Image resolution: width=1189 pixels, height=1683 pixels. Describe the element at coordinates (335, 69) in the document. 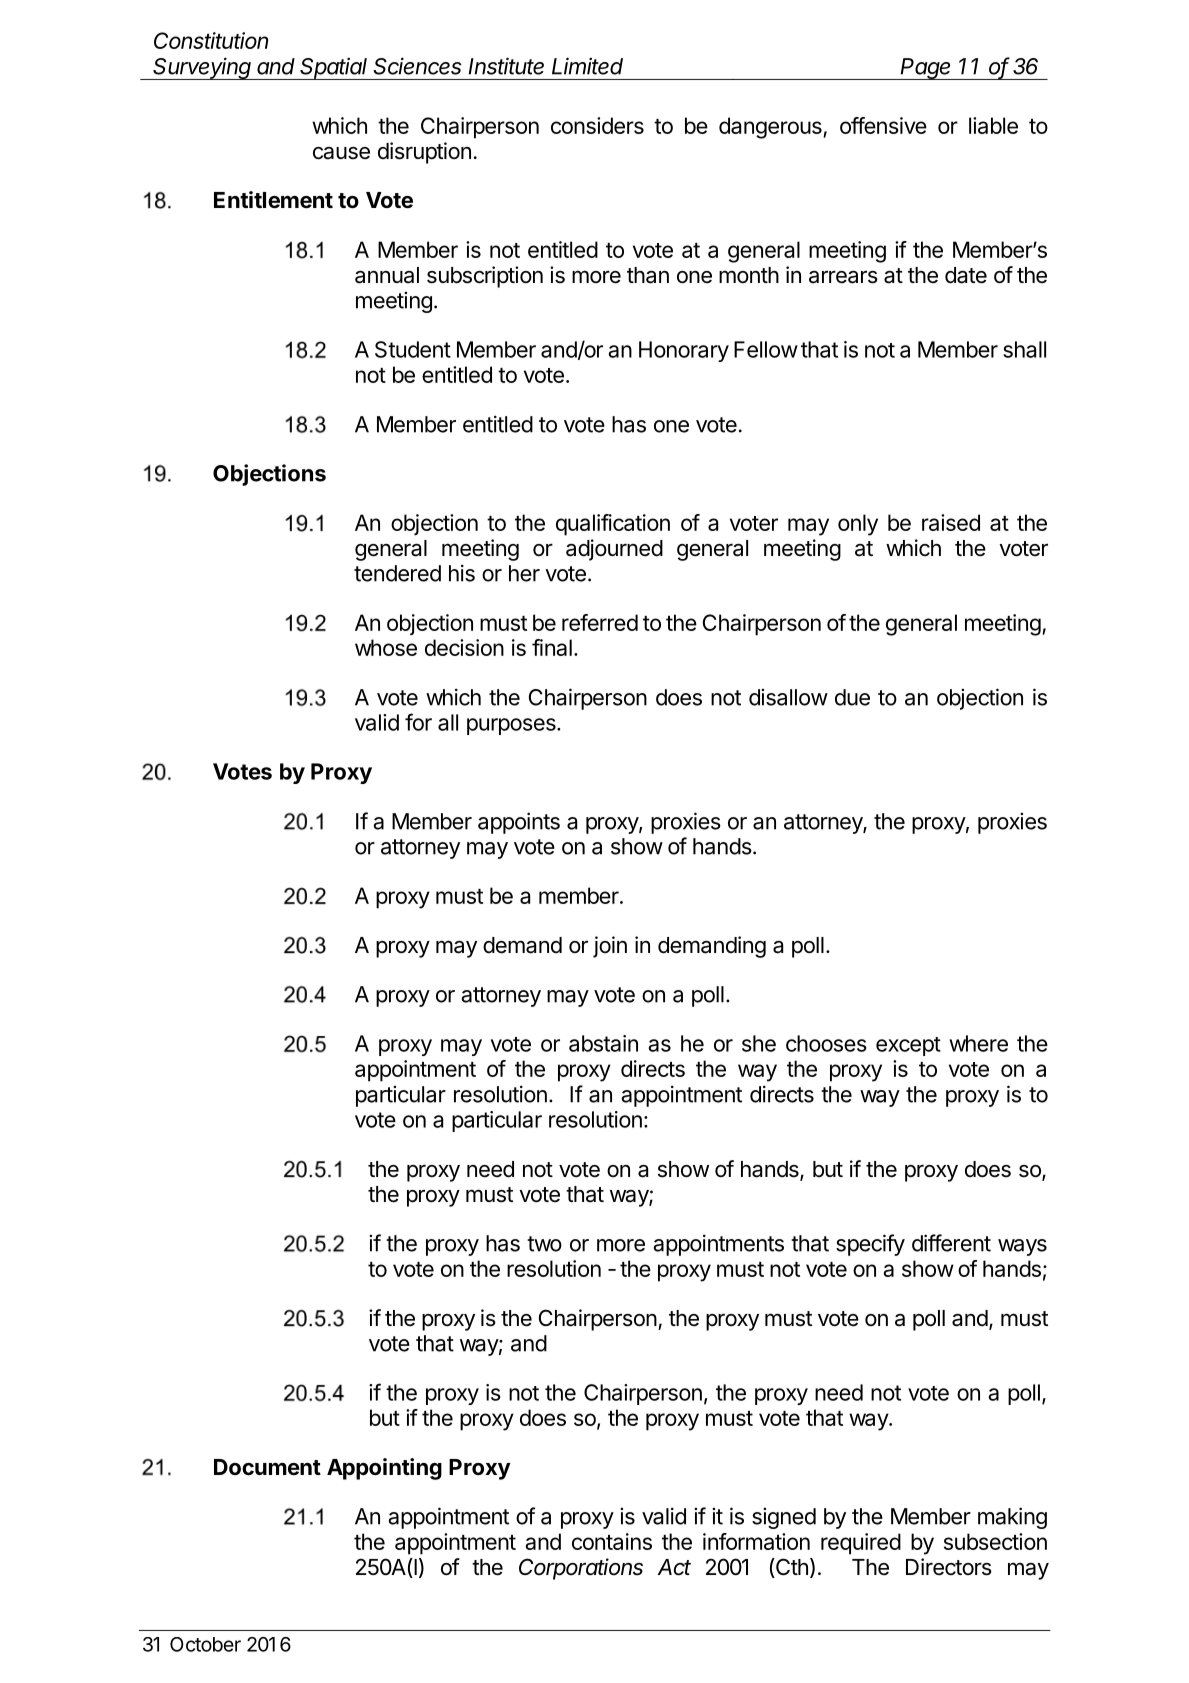

I see `Spatial` at that location.
